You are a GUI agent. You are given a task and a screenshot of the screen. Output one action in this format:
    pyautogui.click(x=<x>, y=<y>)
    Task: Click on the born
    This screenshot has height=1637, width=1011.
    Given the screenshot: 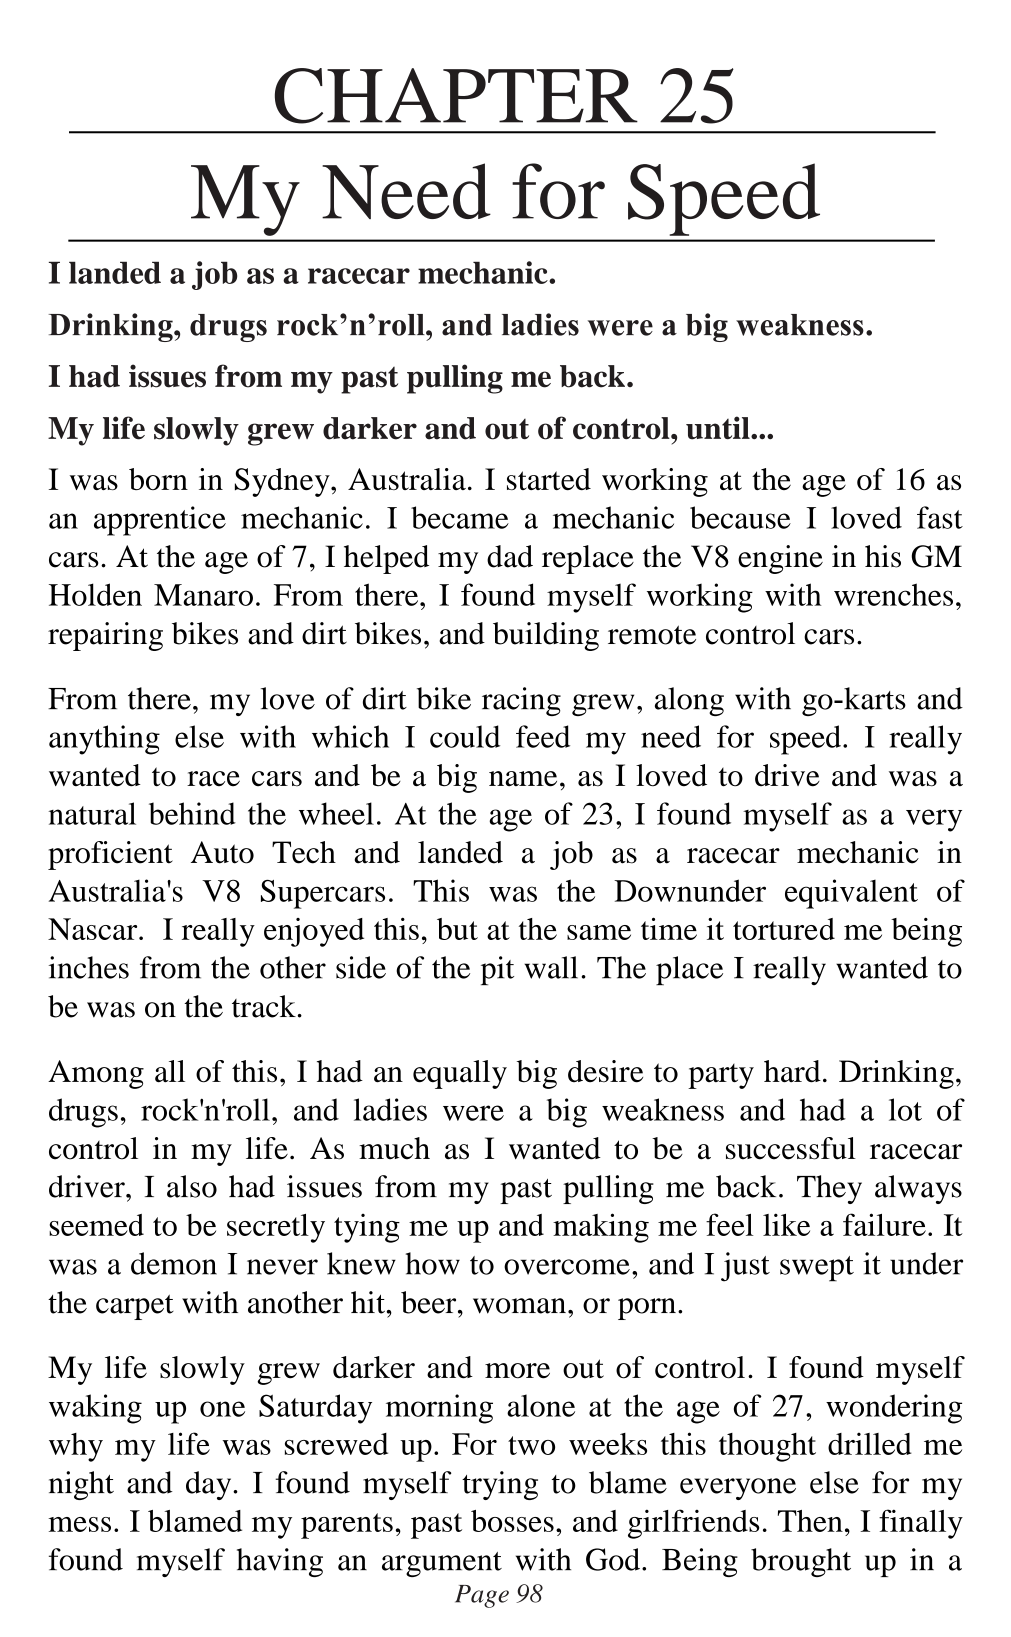 What is the action you would take?
    pyautogui.click(x=158, y=479)
